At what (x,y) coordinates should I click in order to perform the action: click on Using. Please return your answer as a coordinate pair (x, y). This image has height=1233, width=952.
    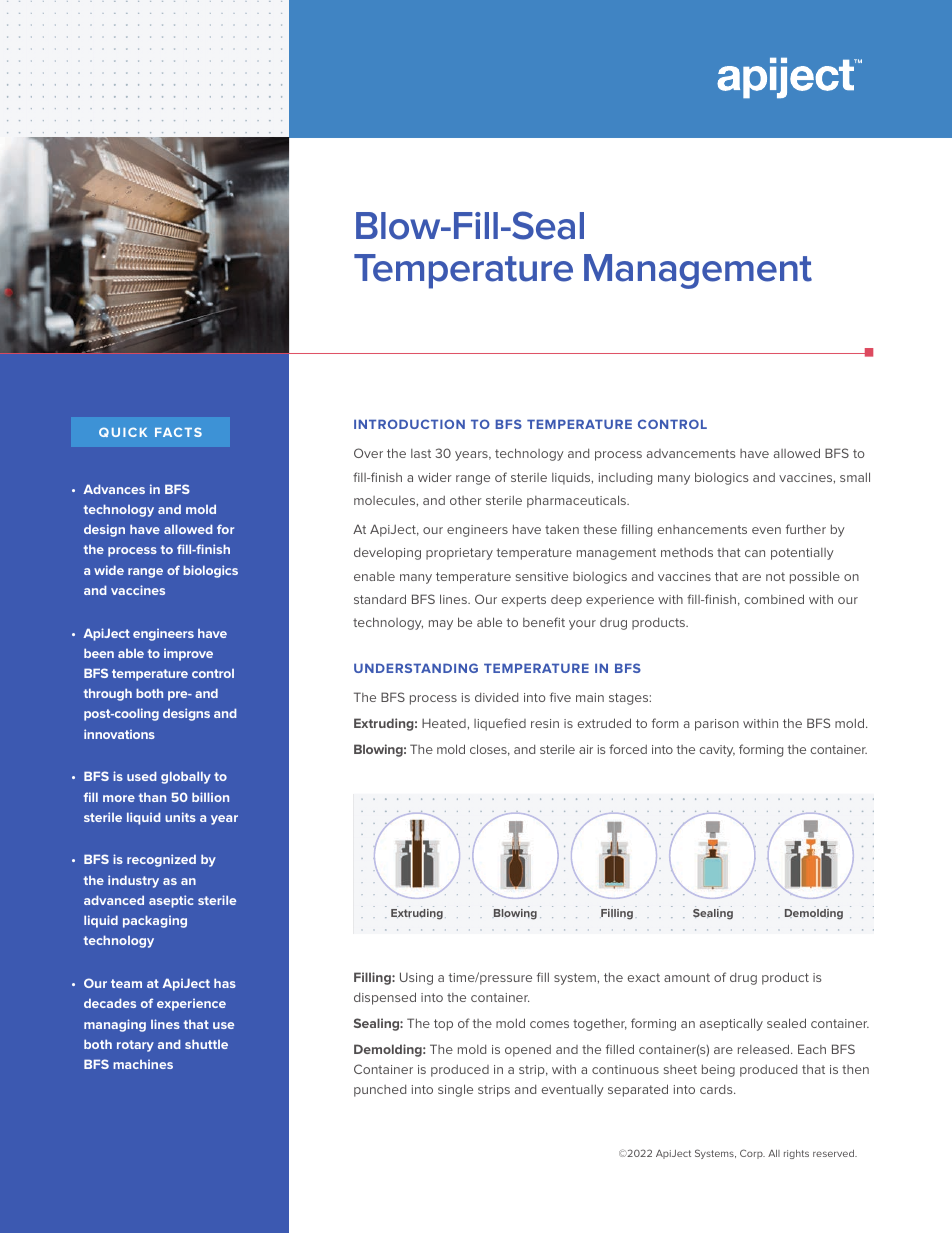
    Looking at the image, I should click on (416, 978).
